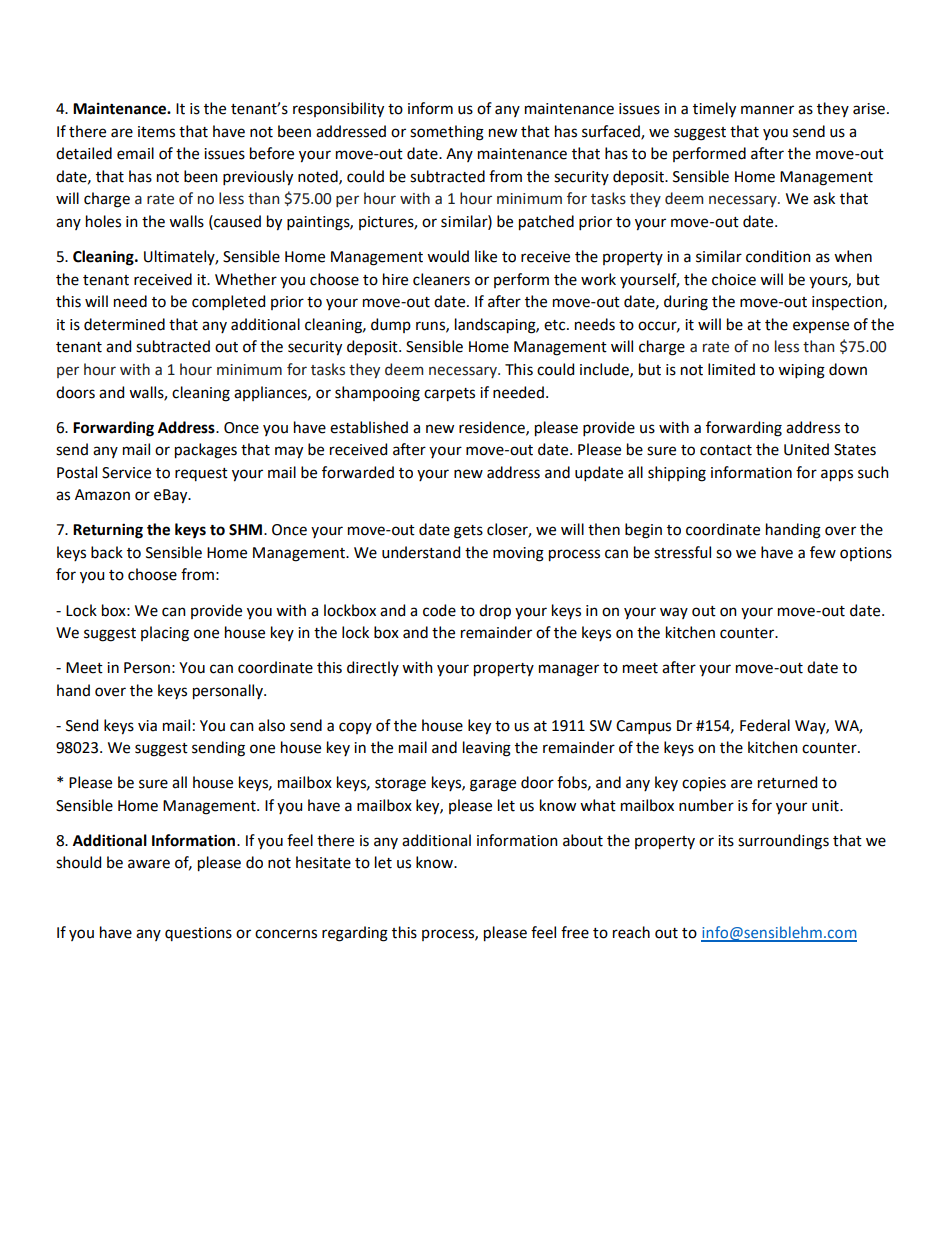 The width and height of the document is (952, 1233). Describe the element at coordinates (198, 934) in the document. I see `questions` at that location.
